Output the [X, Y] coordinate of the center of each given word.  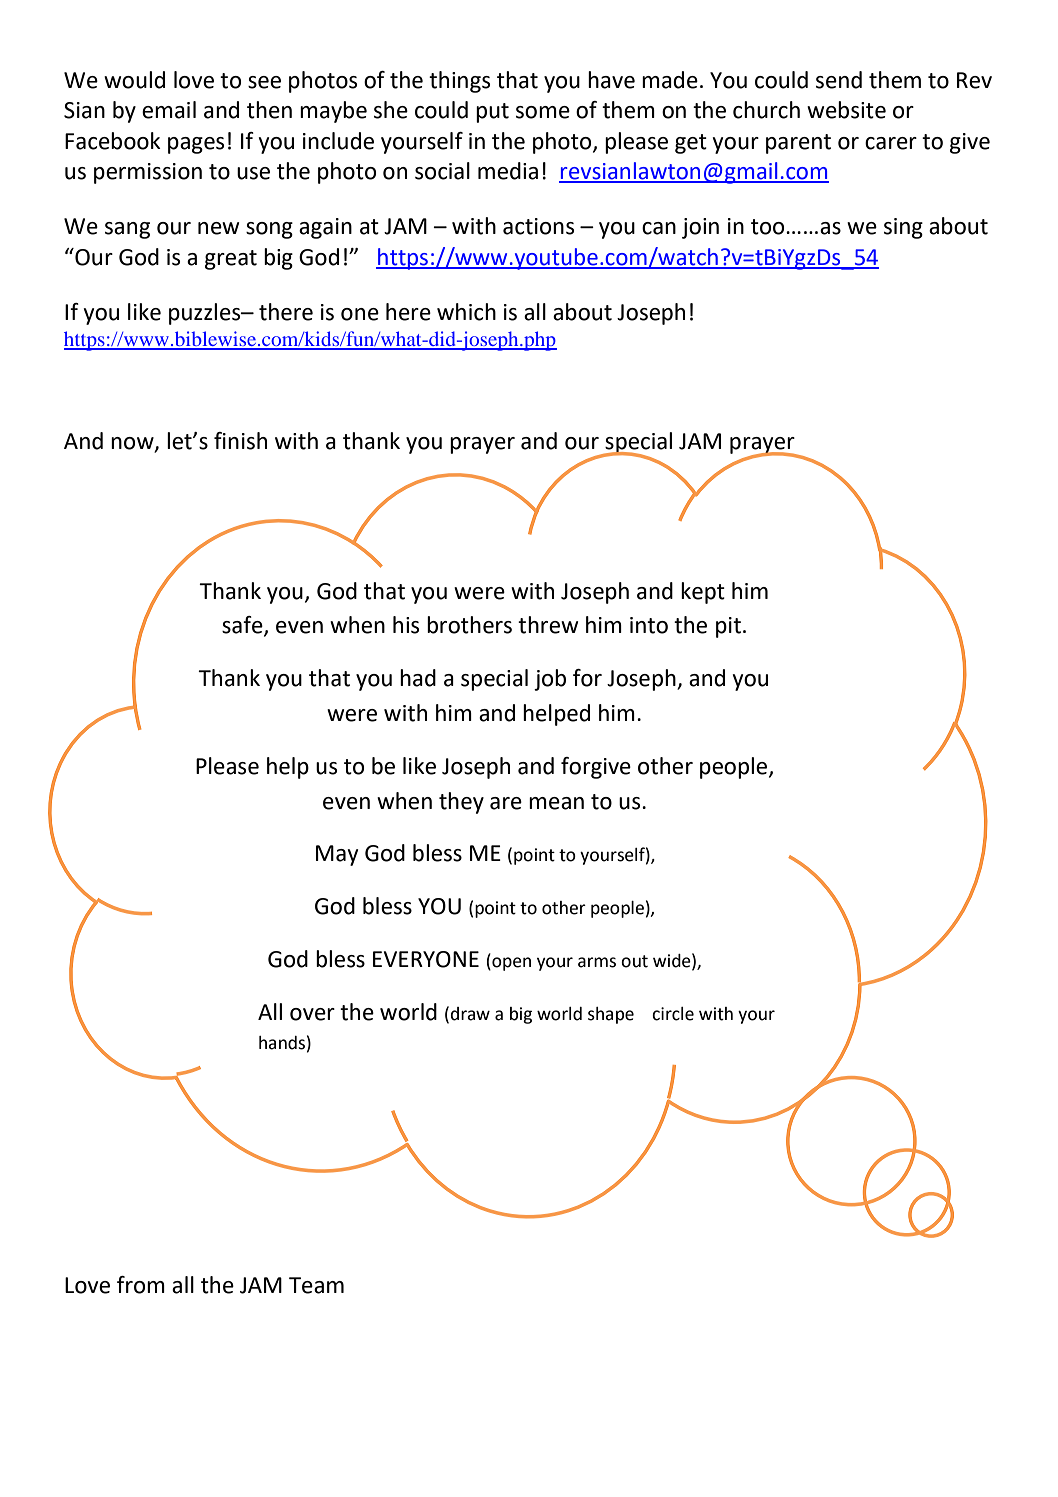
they [461, 803]
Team [316, 1285]
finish [240, 441]
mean [556, 803]
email [169, 110]
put [492, 113]
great [231, 260]
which [466, 312]
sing [903, 228]
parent [798, 144]
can [659, 228]
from [141, 1285]
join [700, 228]
